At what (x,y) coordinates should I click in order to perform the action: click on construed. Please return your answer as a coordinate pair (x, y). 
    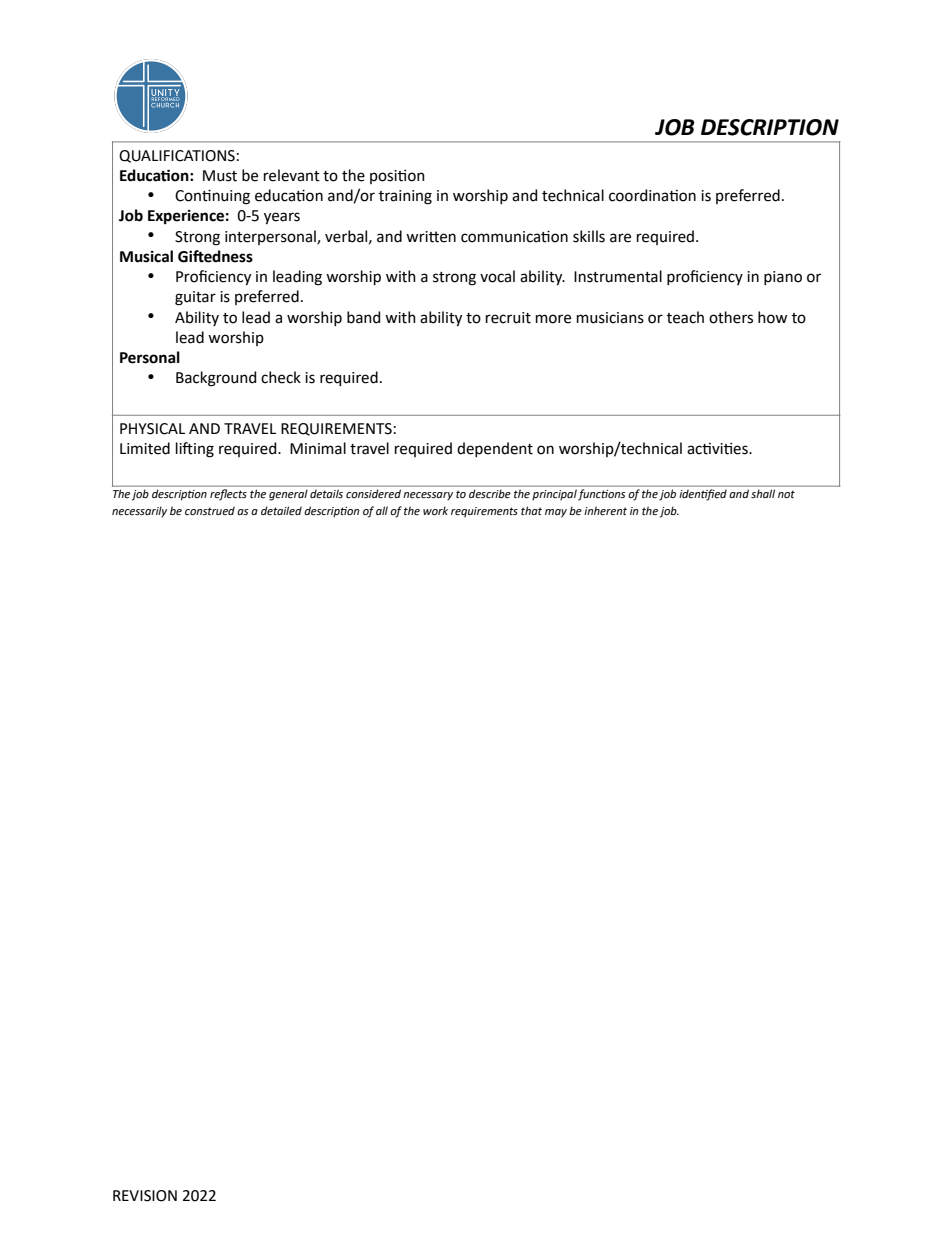
    Looking at the image, I should click on (210, 510).
